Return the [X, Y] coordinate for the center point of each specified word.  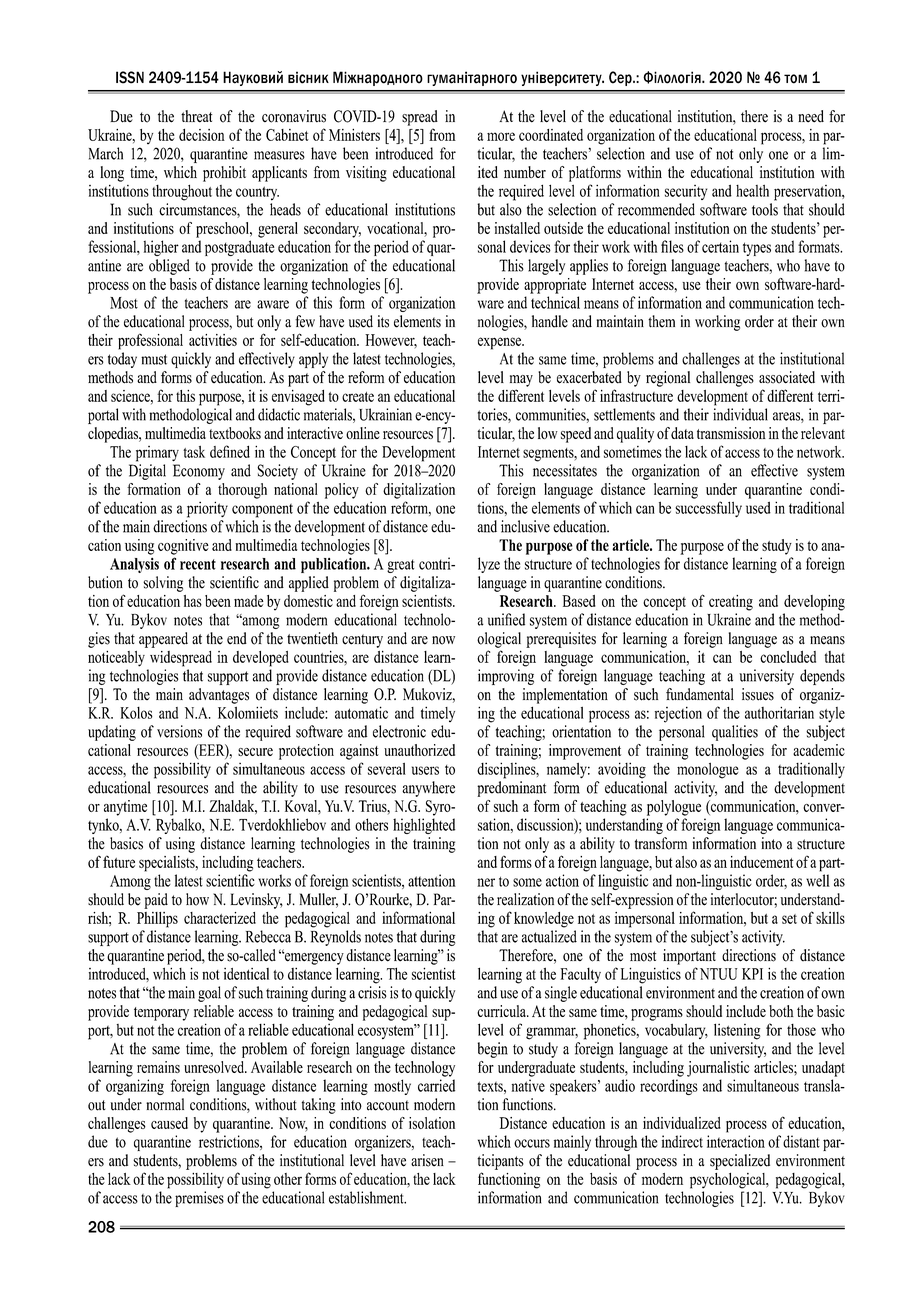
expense [500, 343]
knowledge [544, 920]
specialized [740, 1162]
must [154, 359]
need [811, 116]
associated [787, 377]
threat [196, 116]
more [501, 136]
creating [731, 603]
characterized [220, 918]
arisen [427, 1160]
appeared [163, 640]
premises [199, 1199]
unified [506, 619]
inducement [761, 862]
